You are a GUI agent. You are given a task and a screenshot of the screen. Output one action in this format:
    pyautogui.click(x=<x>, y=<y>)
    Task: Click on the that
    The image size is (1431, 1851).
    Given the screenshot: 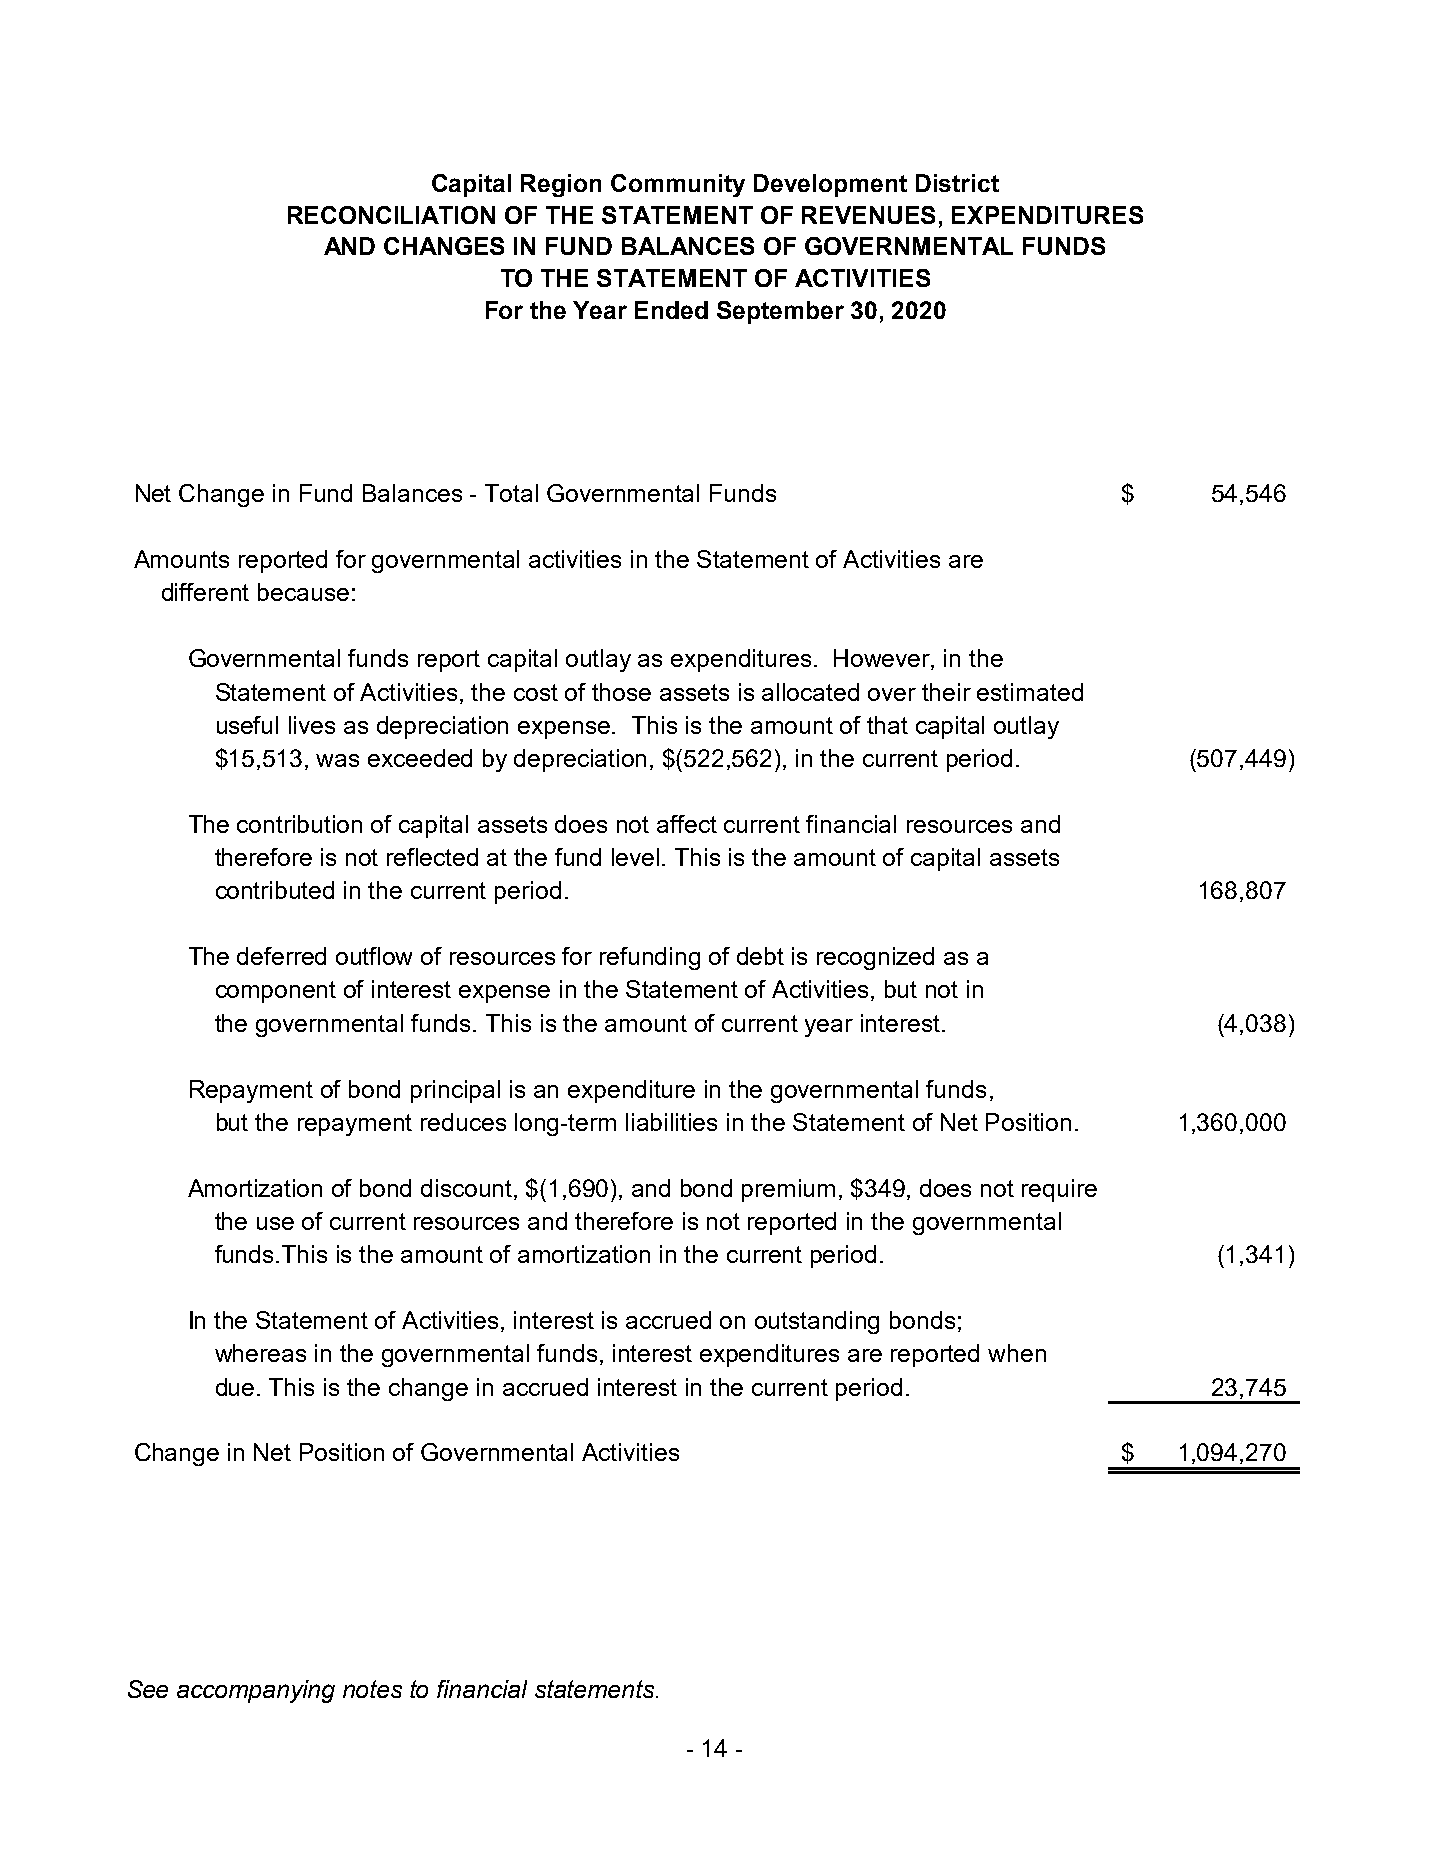 What is the action you would take?
    pyautogui.click(x=887, y=725)
